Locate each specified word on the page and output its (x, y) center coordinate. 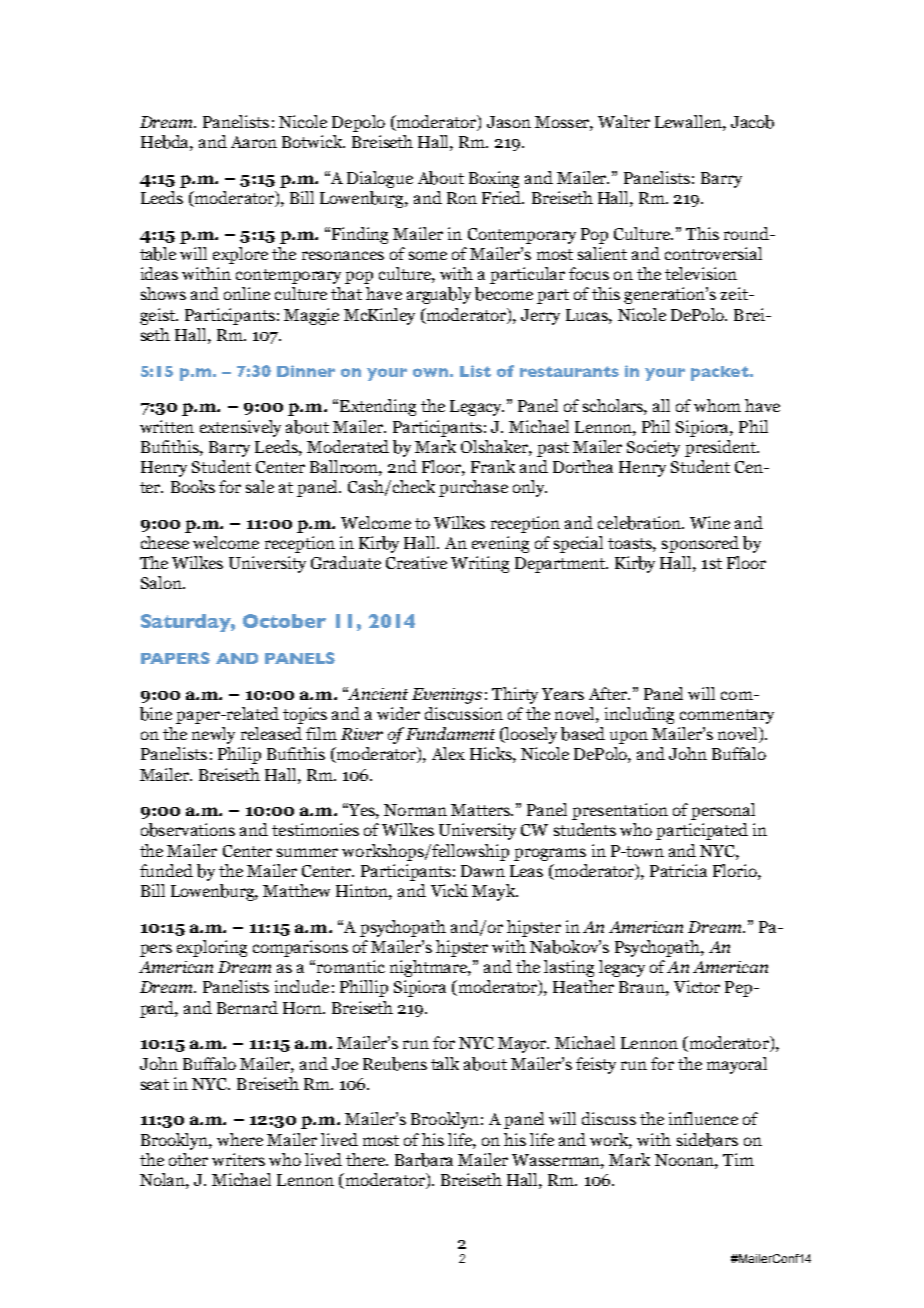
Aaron (254, 142)
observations (188, 830)
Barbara (424, 1160)
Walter (624, 121)
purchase (473, 488)
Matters (481, 810)
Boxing (494, 179)
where (240, 1139)
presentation (620, 811)
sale (260, 486)
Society (653, 448)
